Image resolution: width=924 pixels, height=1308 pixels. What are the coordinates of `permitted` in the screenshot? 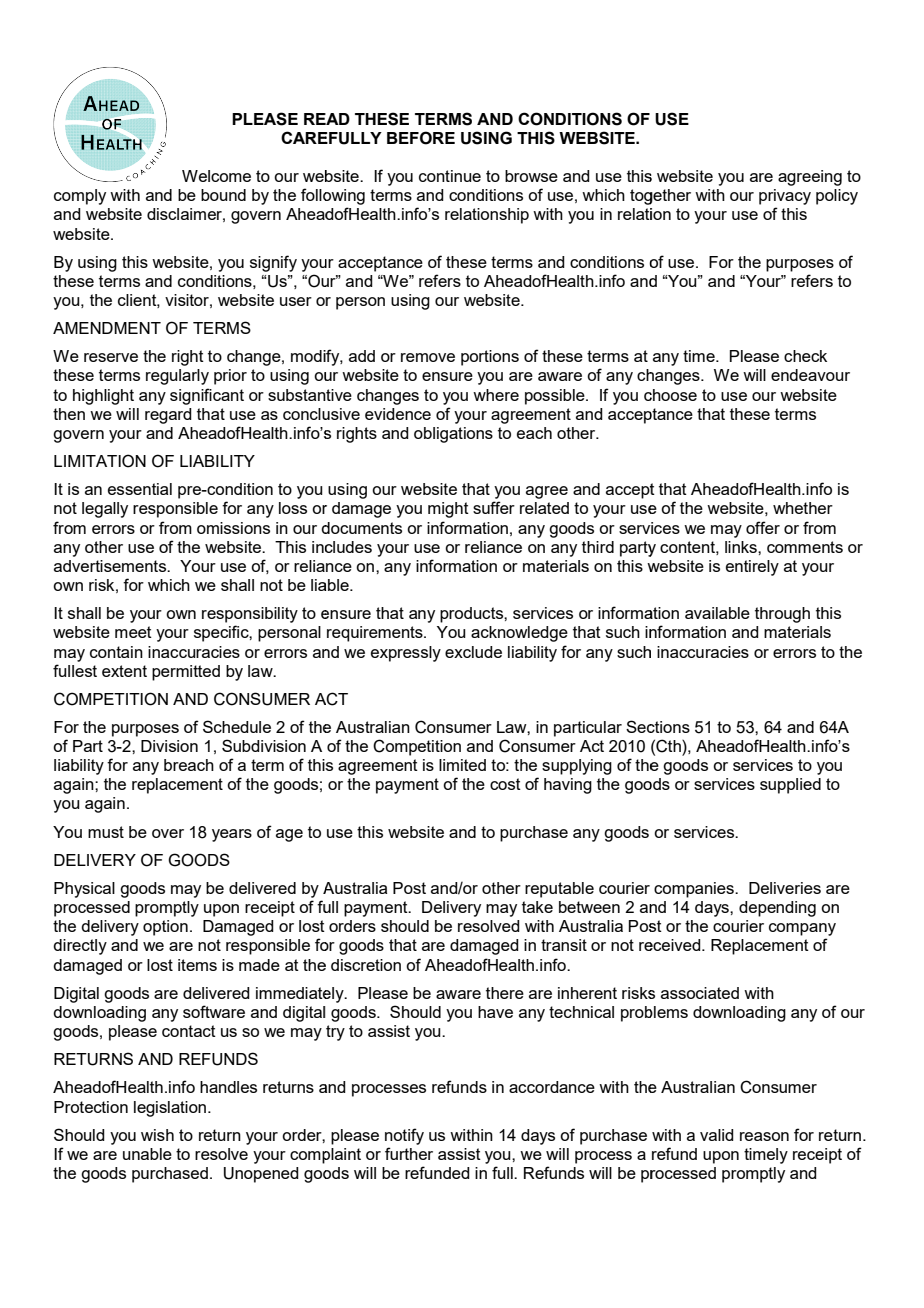 It's located at (186, 673).
